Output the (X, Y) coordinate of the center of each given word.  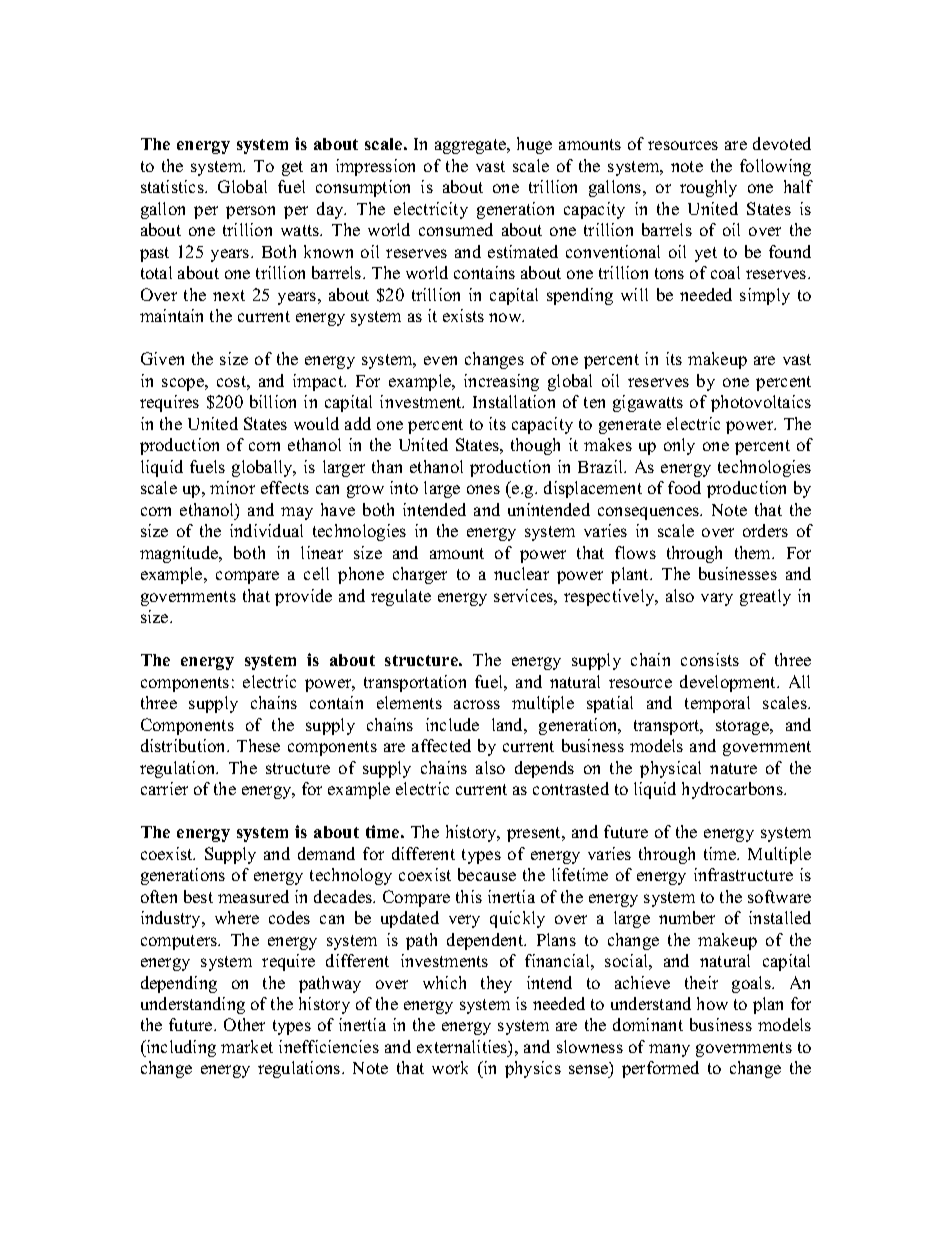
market (247, 1046)
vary (717, 599)
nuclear (521, 573)
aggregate (472, 146)
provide (303, 597)
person (250, 212)
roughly (708, 188)
